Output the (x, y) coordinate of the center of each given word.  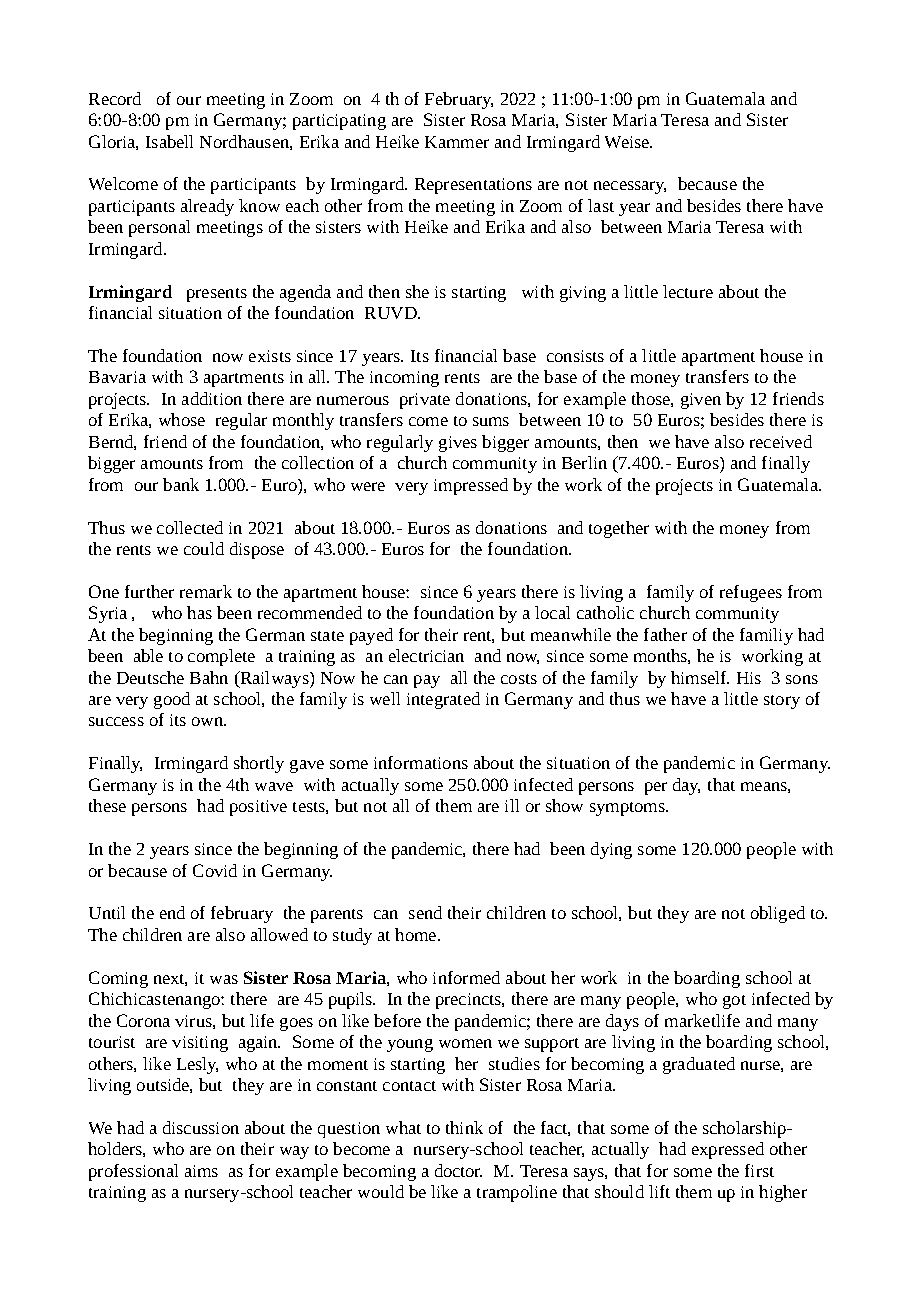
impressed (471, 486)
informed (466, 977)
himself (700, 677)
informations (421, 762)
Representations (473, 186)
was (224, 979)
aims (201, 1171)
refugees (751, 593)
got (734, 1002)
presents (217, 295)
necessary (630, 187)
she (417, 291)
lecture (688, 291)
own (208, 721)
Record (115, 98)
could (204, 548)
